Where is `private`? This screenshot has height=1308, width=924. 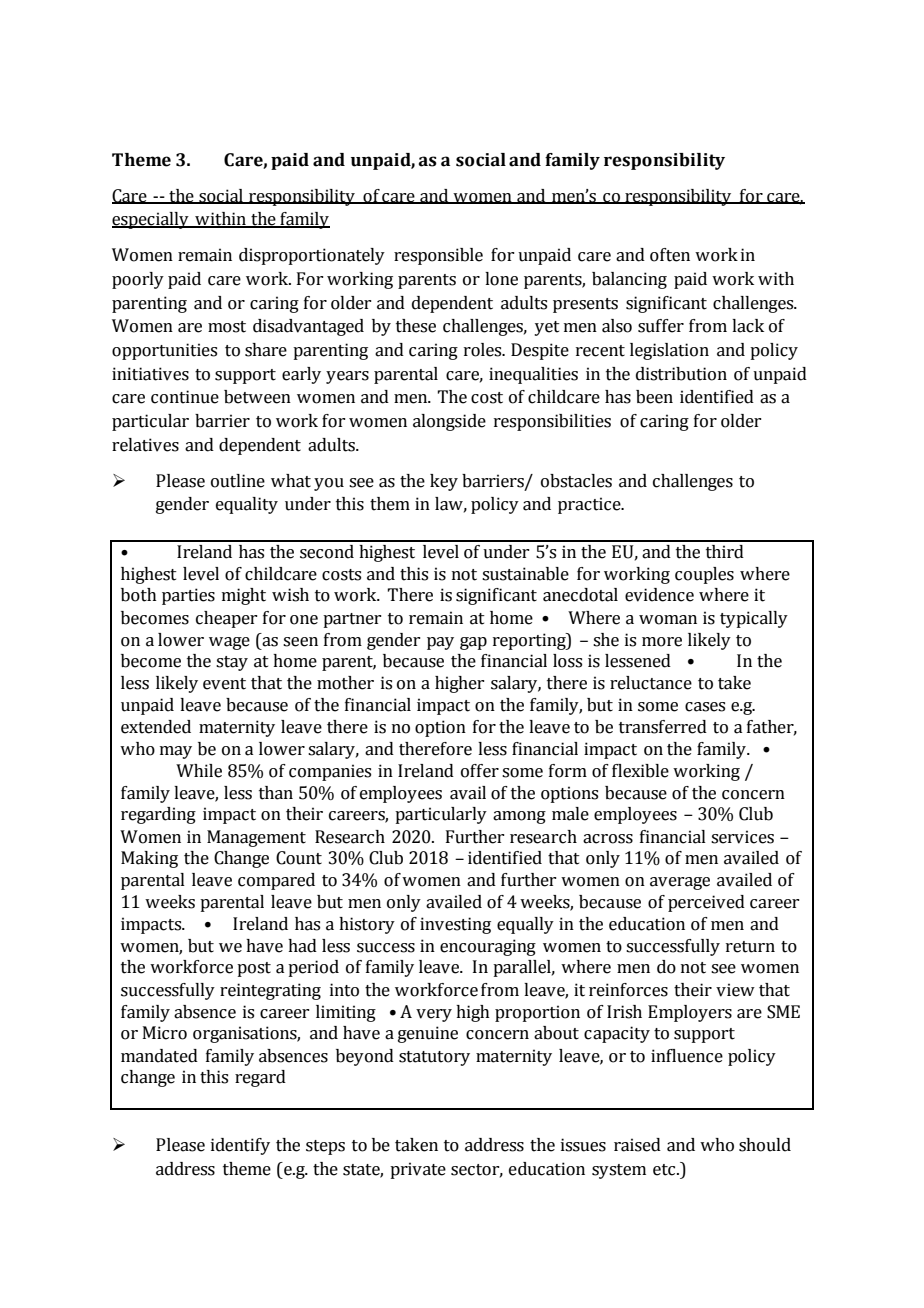
private is located at coordinates (418, 1170).
